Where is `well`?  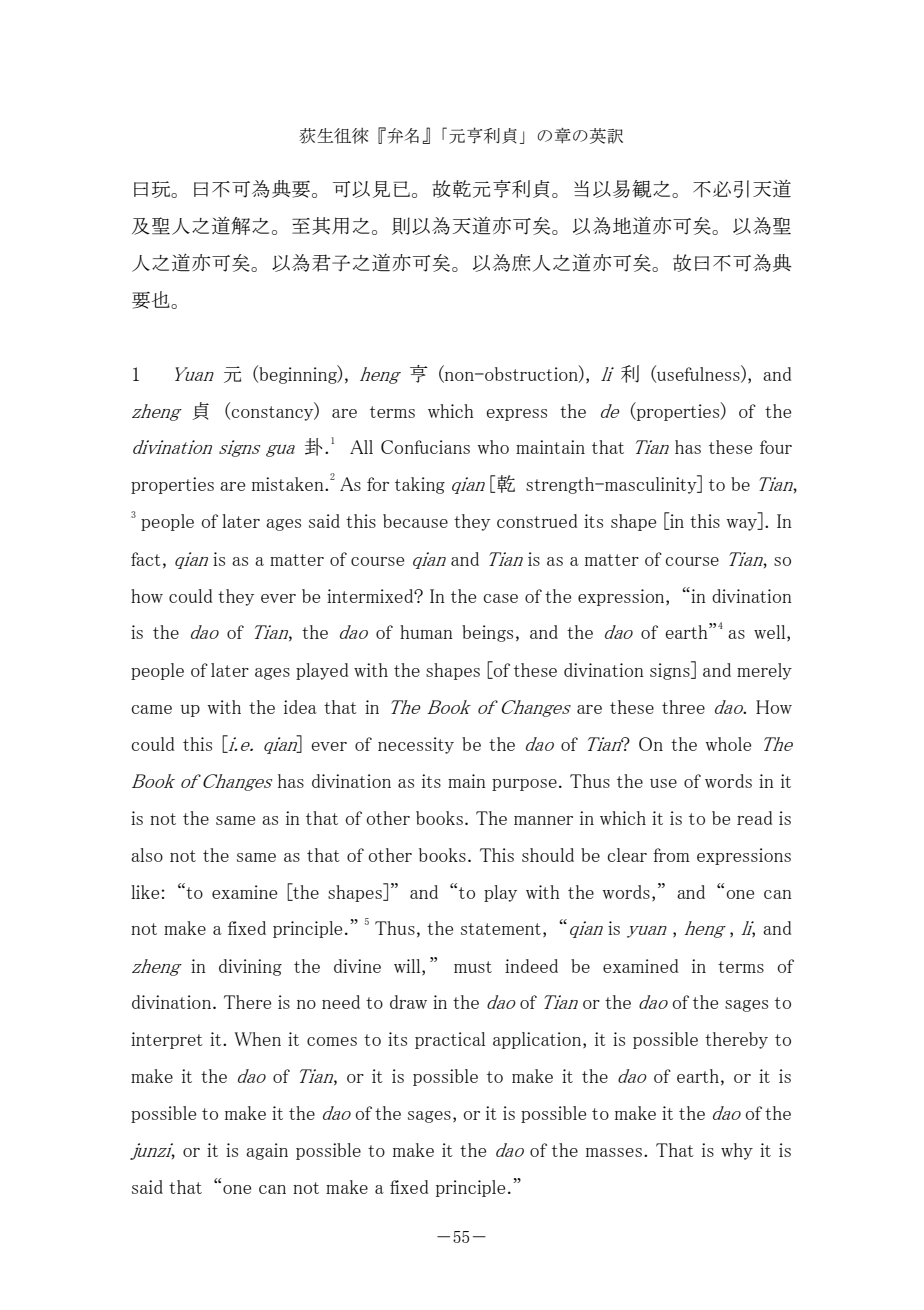 well is located at coordinates (771, 633).
